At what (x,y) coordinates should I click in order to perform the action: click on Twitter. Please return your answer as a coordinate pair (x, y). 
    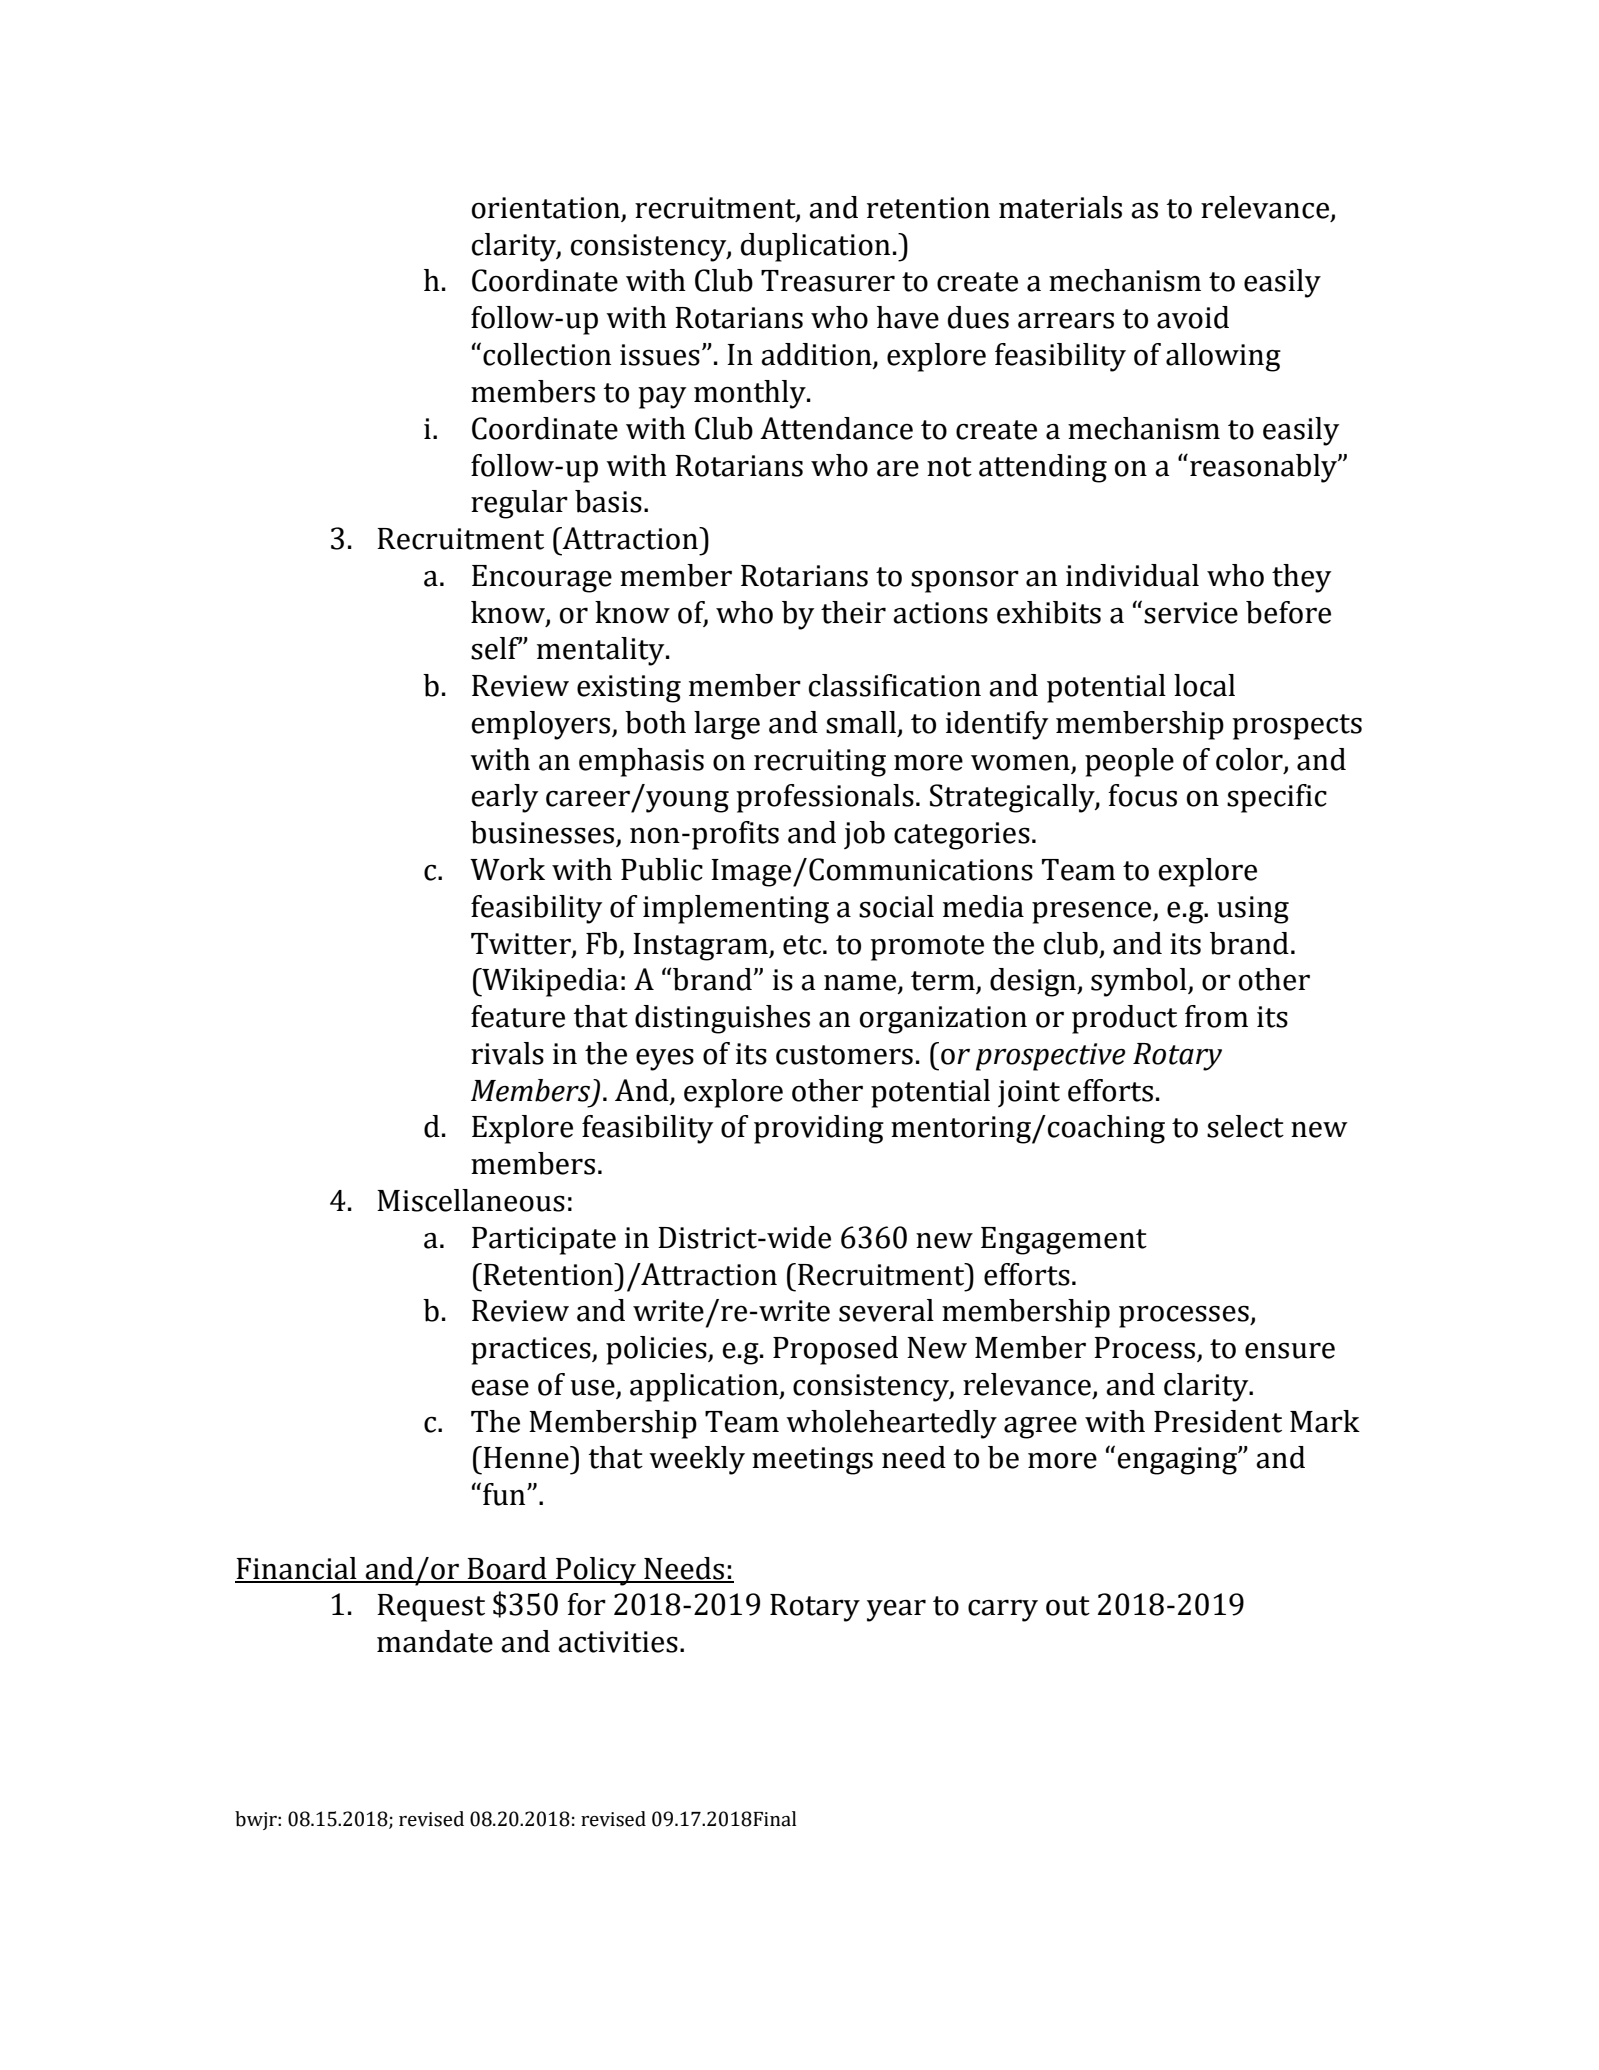
    Looking at the image, I should click on (522, 944).
